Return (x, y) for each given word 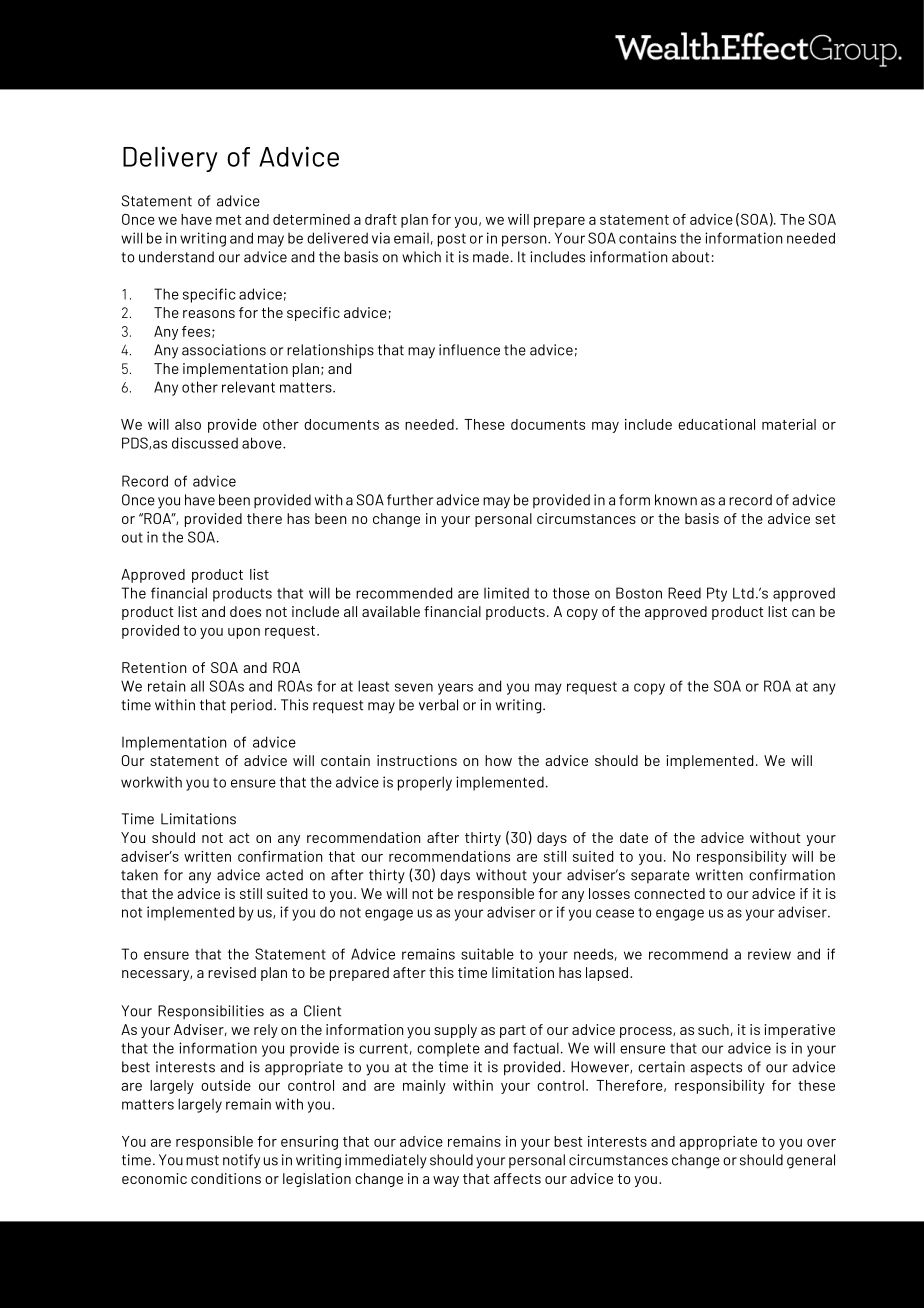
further (410, 500)
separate (660, 876)
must (202, 1160)
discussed (205, 443)
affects (517, 1178)
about (690, 257)
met (229, 220)
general (811, 1161)
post (452, 240)
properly (425, 783)
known (676, 500)
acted (284, 875)
